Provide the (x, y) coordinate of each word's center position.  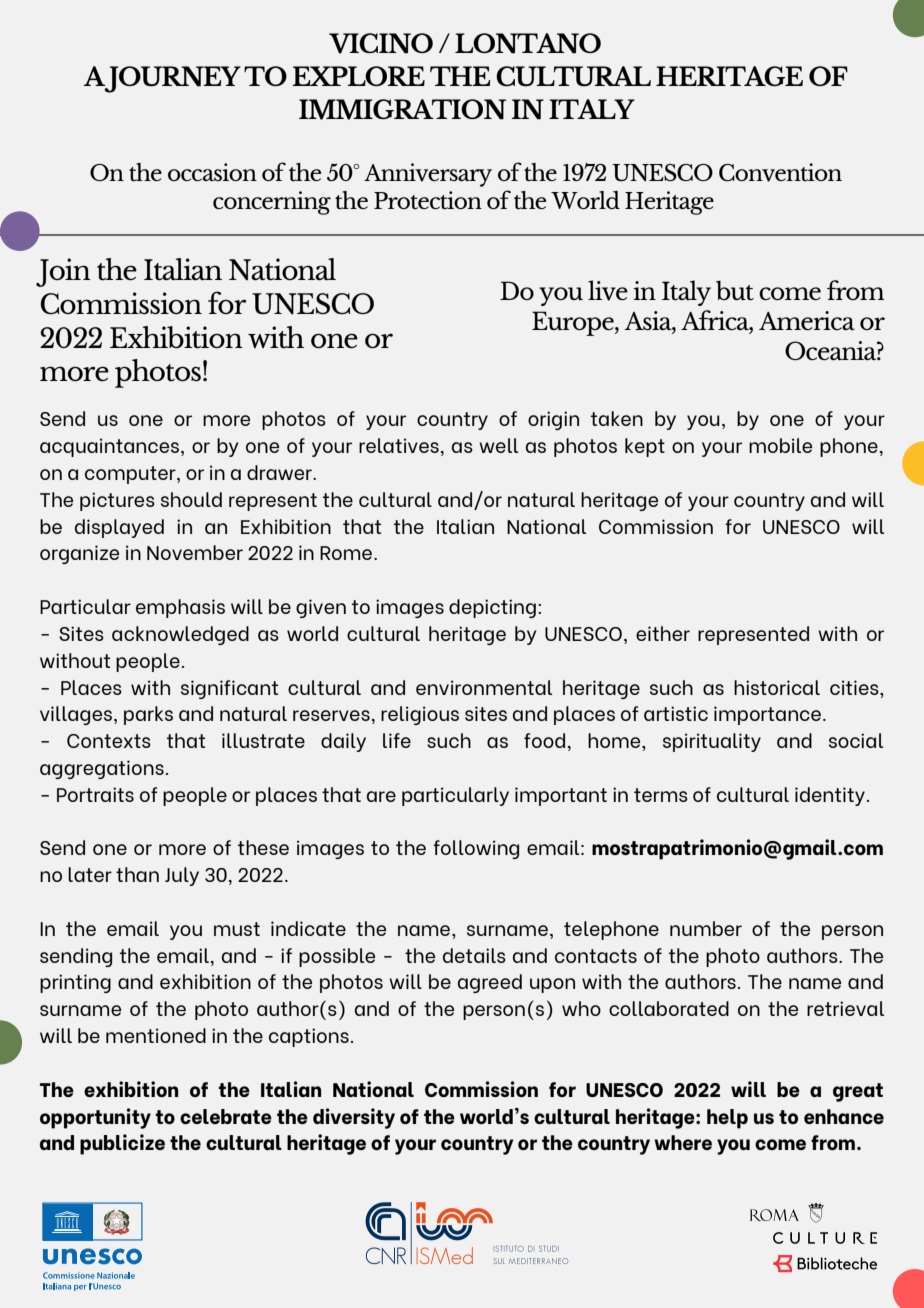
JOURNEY (171, 79)
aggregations (102, 769)
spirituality (712, 742)
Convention (780, 172)
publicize (122, 1144)
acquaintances (111, 447)
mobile (780, 445)
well (498, 445)
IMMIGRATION (402, 109)
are (381, 796)
